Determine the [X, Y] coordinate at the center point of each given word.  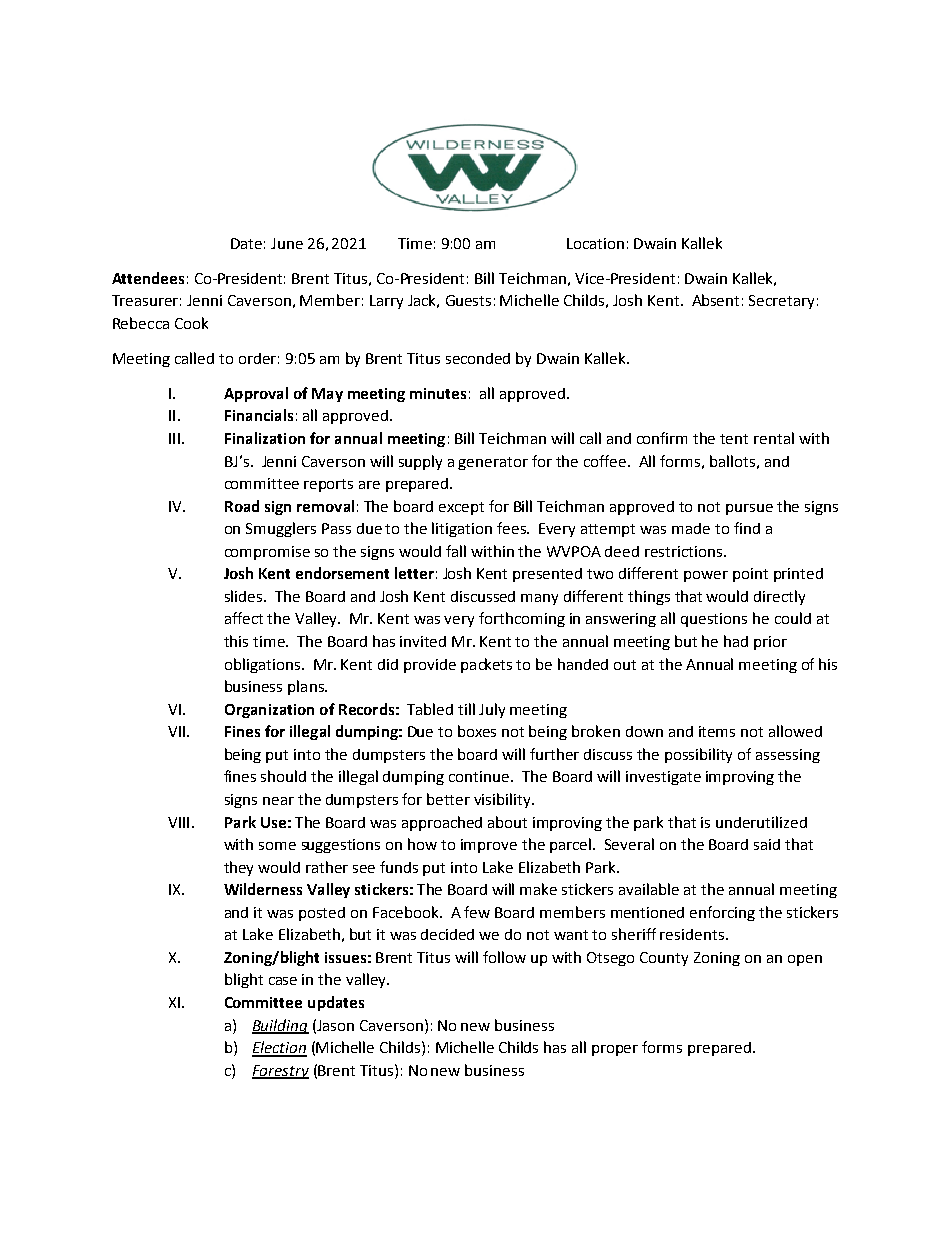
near [278, 801]
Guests [468, 300]
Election [279, 1048]
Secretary [781, 302]
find [747, 528]
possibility [698, 755]
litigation [462, 529]
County [664, 959]
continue [480, 776]
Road [242, 506]
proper [615, 1050]
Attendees [148, 278]
